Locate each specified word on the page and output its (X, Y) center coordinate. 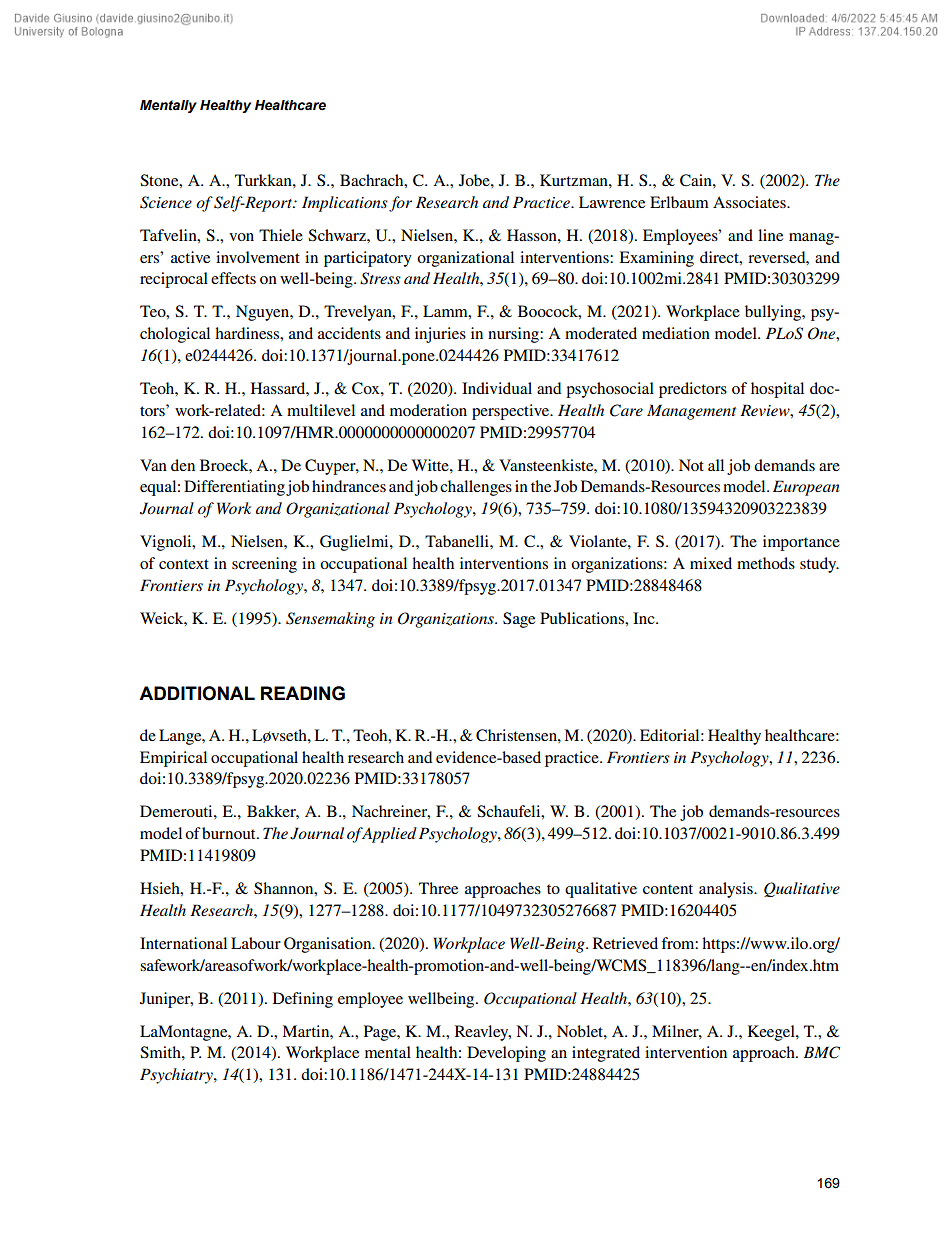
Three (438, 888)
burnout (230, 833)
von (241, 237)
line (770, 235)
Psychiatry (177, 1076)
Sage (519, 620)
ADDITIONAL (197, 693)
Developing (506, 1054)
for (400, 204)
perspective (512, 412)
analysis (727, 890)
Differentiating (234, 488)
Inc (645, 618)
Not (691, 465)
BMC (821, 1052)
